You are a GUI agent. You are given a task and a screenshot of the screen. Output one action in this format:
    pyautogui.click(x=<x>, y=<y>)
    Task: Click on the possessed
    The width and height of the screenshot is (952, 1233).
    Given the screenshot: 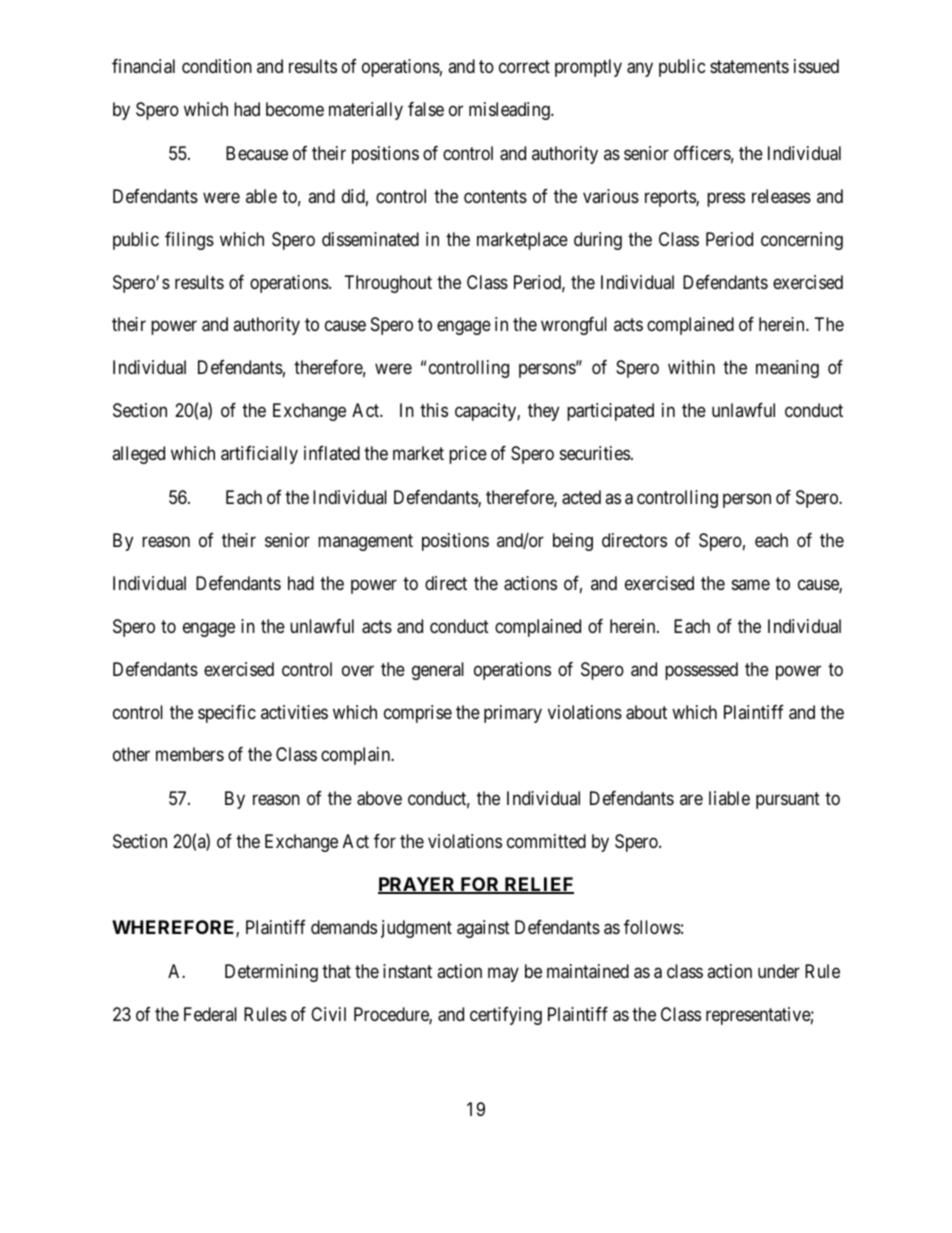 What is the action you would take?
    pyautogui.click(x=701, y=671)
